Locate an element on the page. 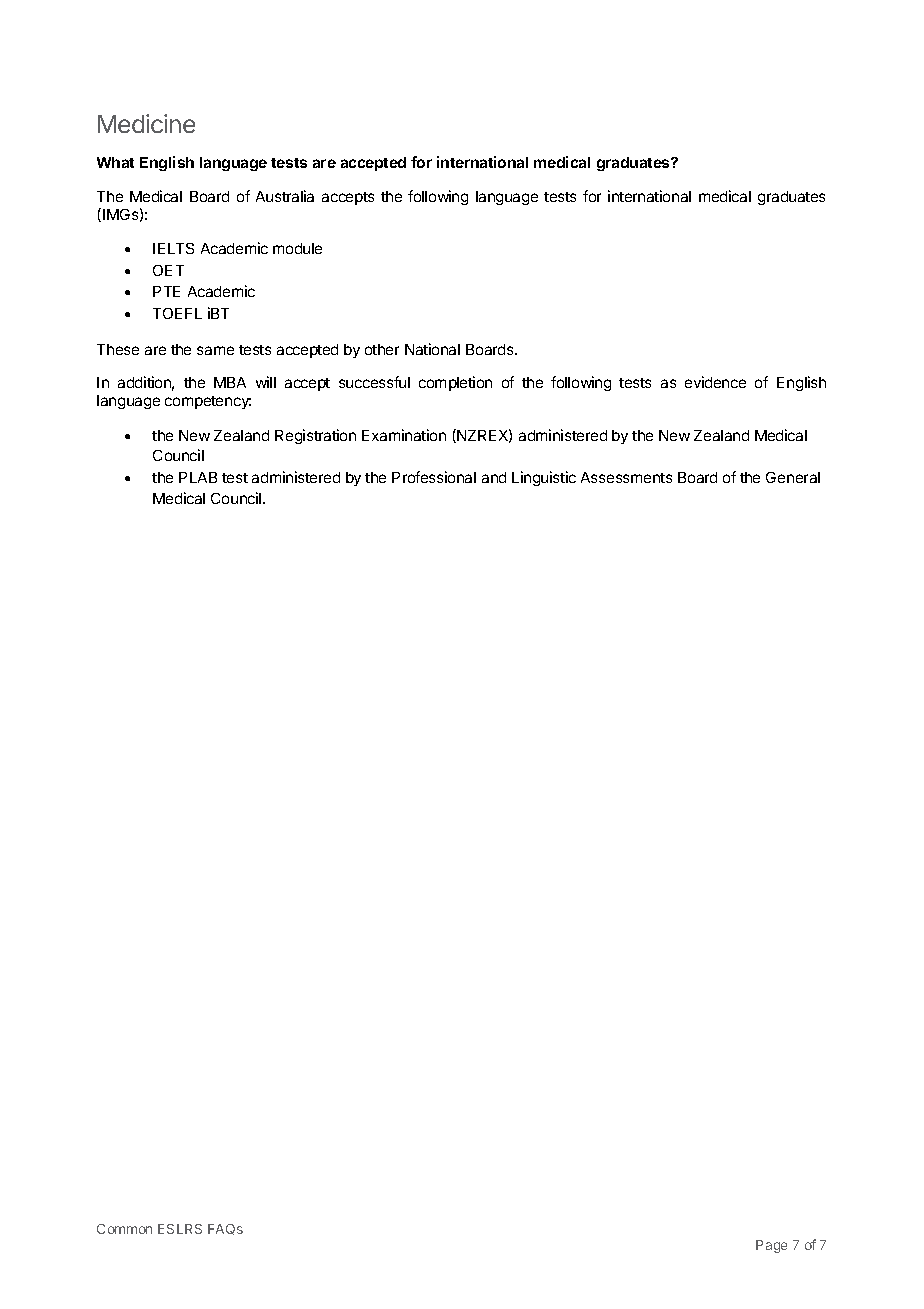  Australia is located at coordinates (285, 196).
